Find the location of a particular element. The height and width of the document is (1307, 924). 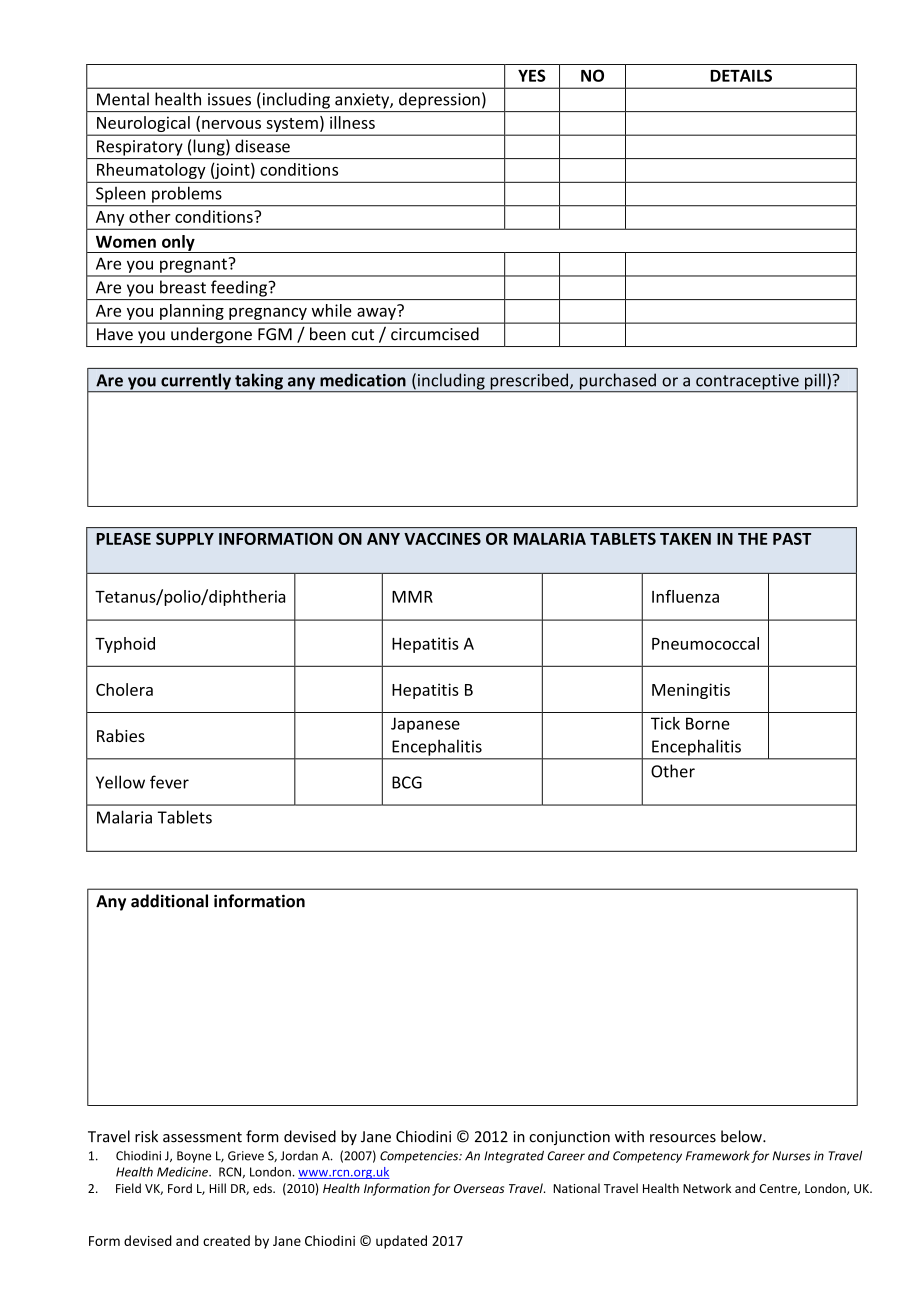

conjunction is located at coordinates (569, 1138).
